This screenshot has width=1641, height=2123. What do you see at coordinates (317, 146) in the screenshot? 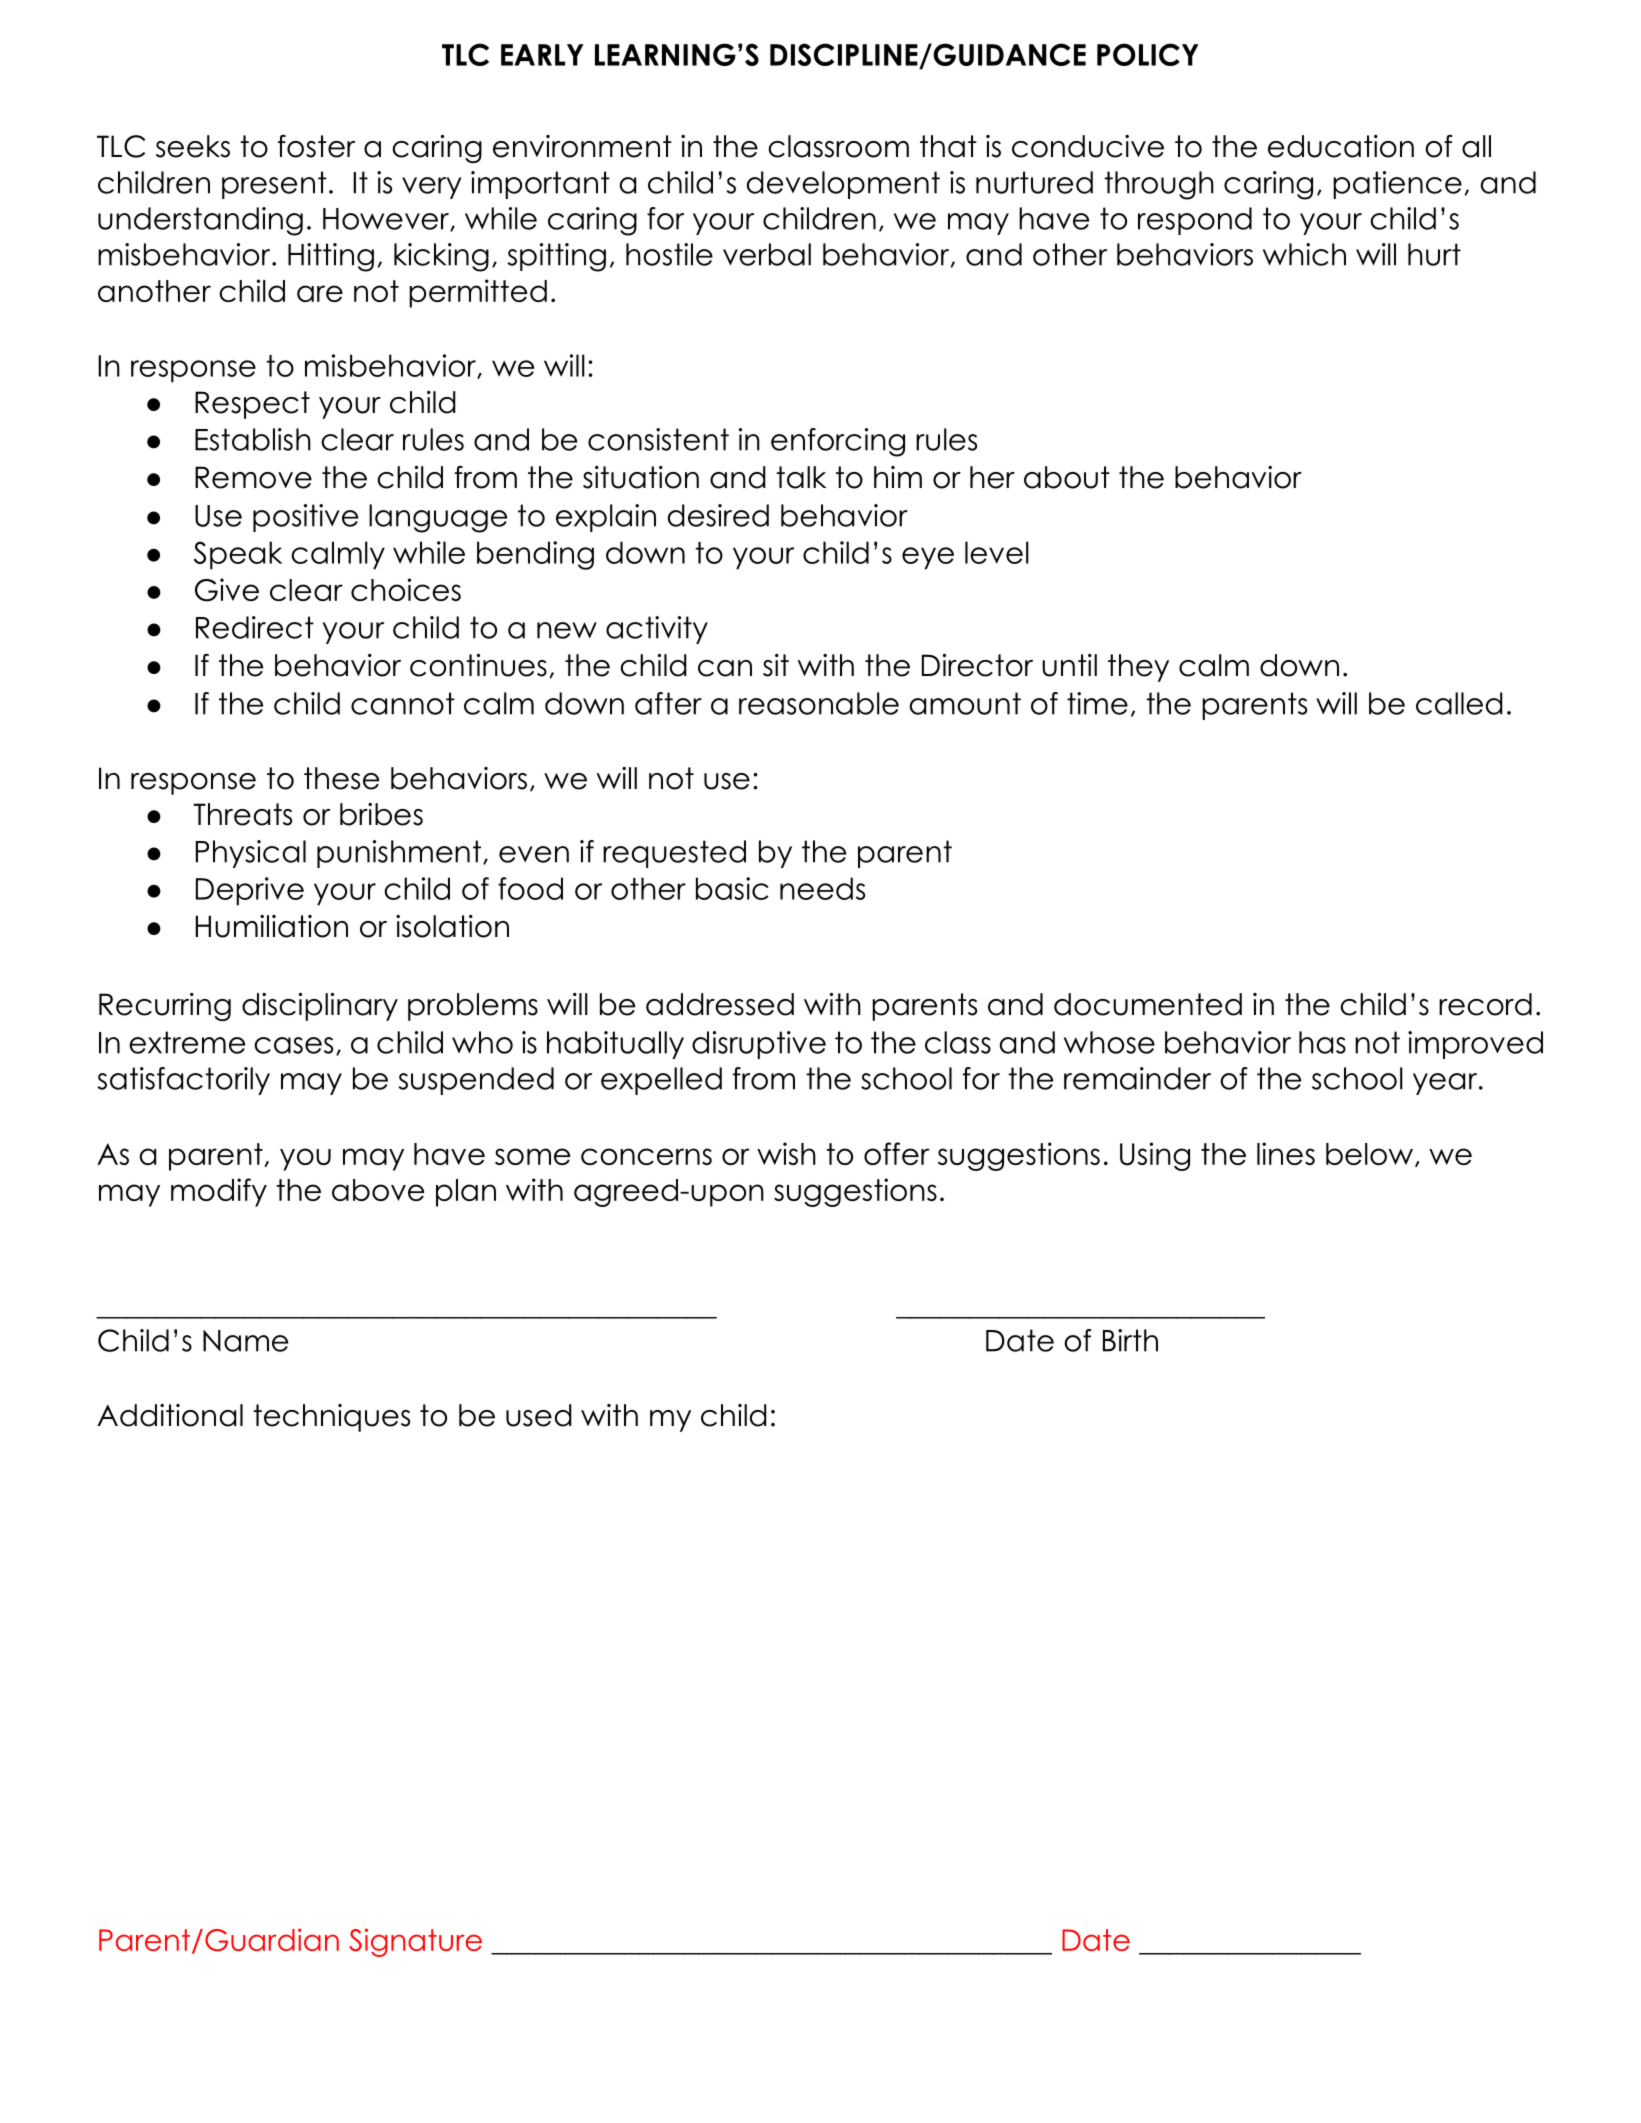
I see `foster` at bounding box center [317, 146].
